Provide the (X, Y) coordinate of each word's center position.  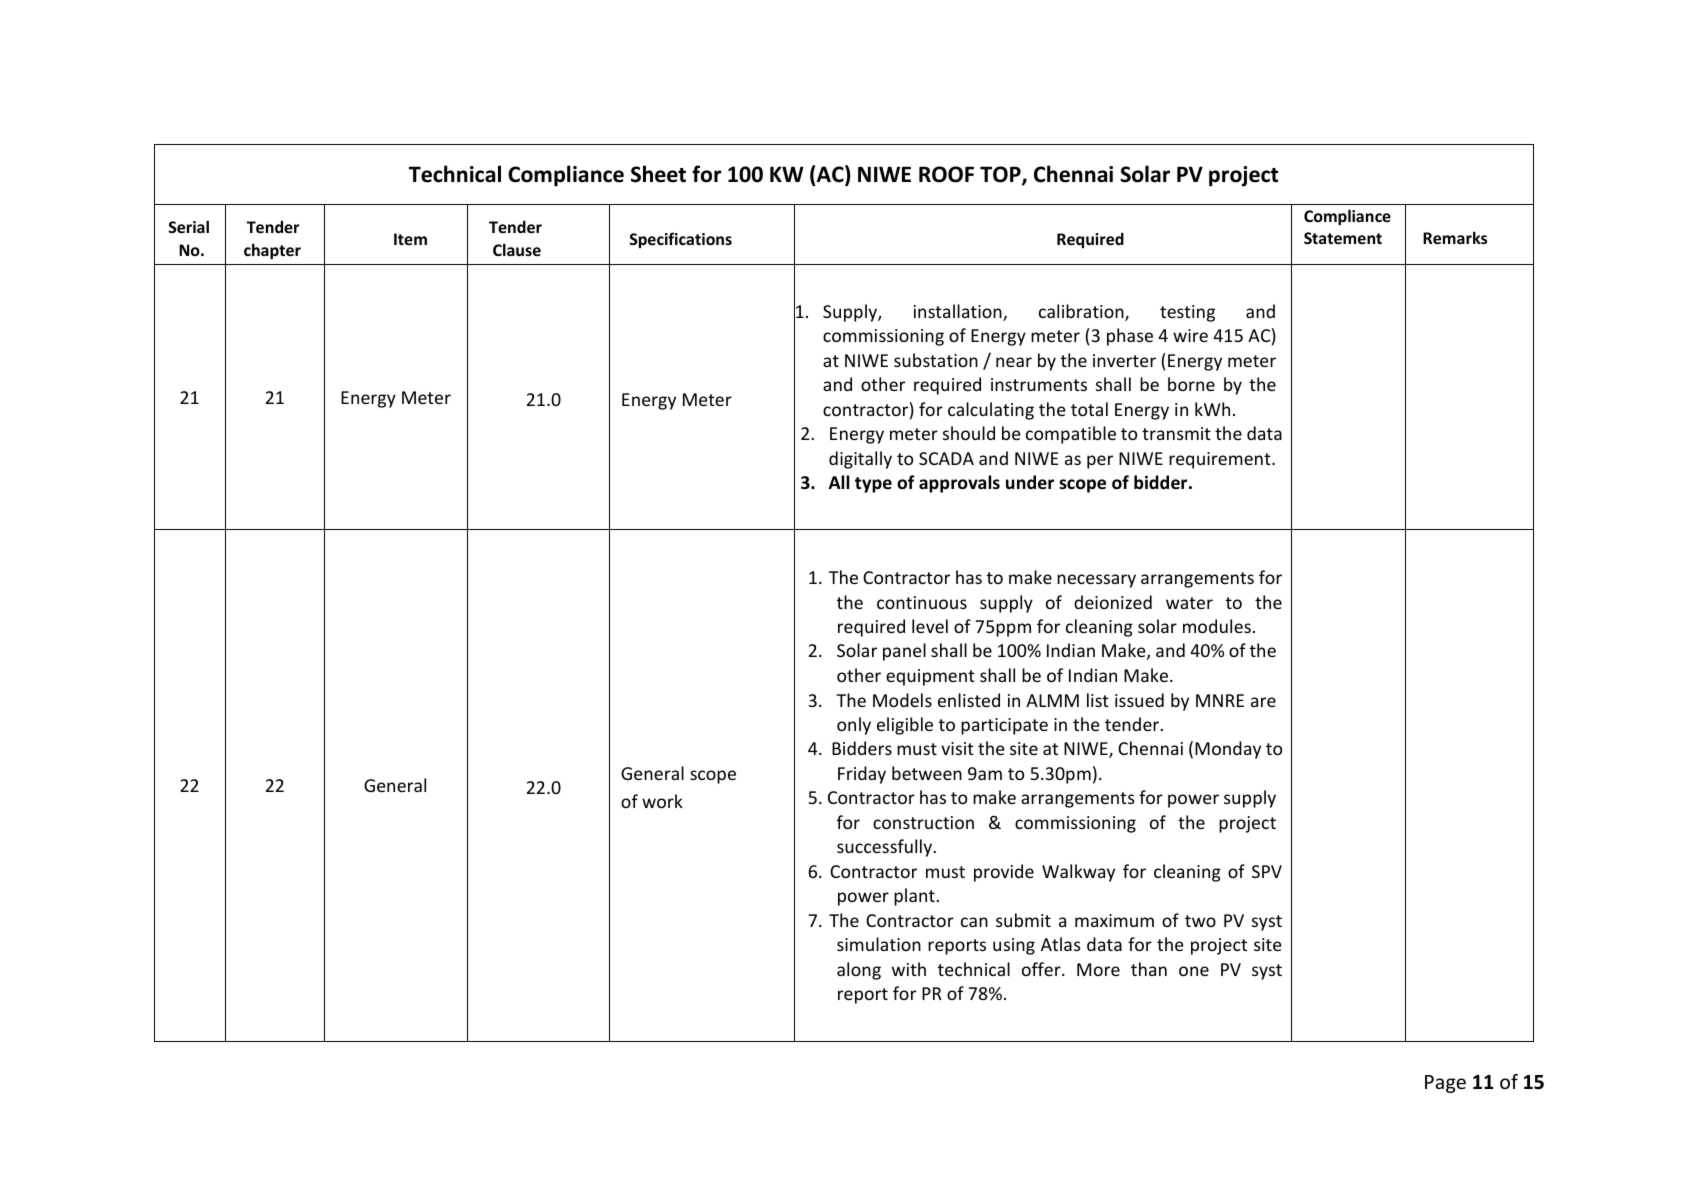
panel (904, 652)
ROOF (946, 174)
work (662, 801)
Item (410, 239)
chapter (272, 251)
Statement (1343, 238)
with (909, 969)
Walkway (1078, 873)
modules (1217, 626)
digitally (860, 460)
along (859, 971)
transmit (1176, 433)
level (930, 626)
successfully (885, 848)
